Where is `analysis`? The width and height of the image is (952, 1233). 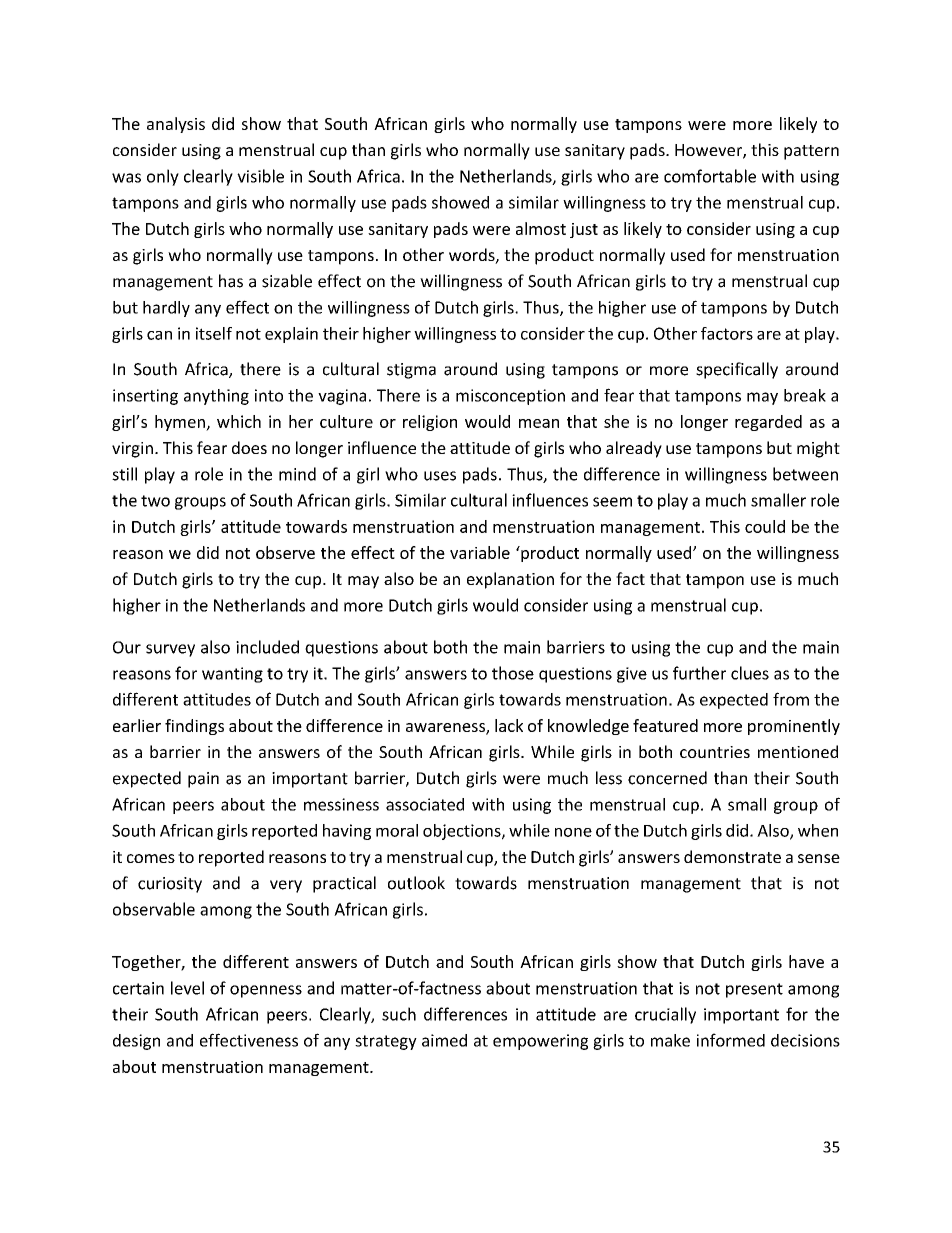
analysis is located at coordinates (176, 125).
